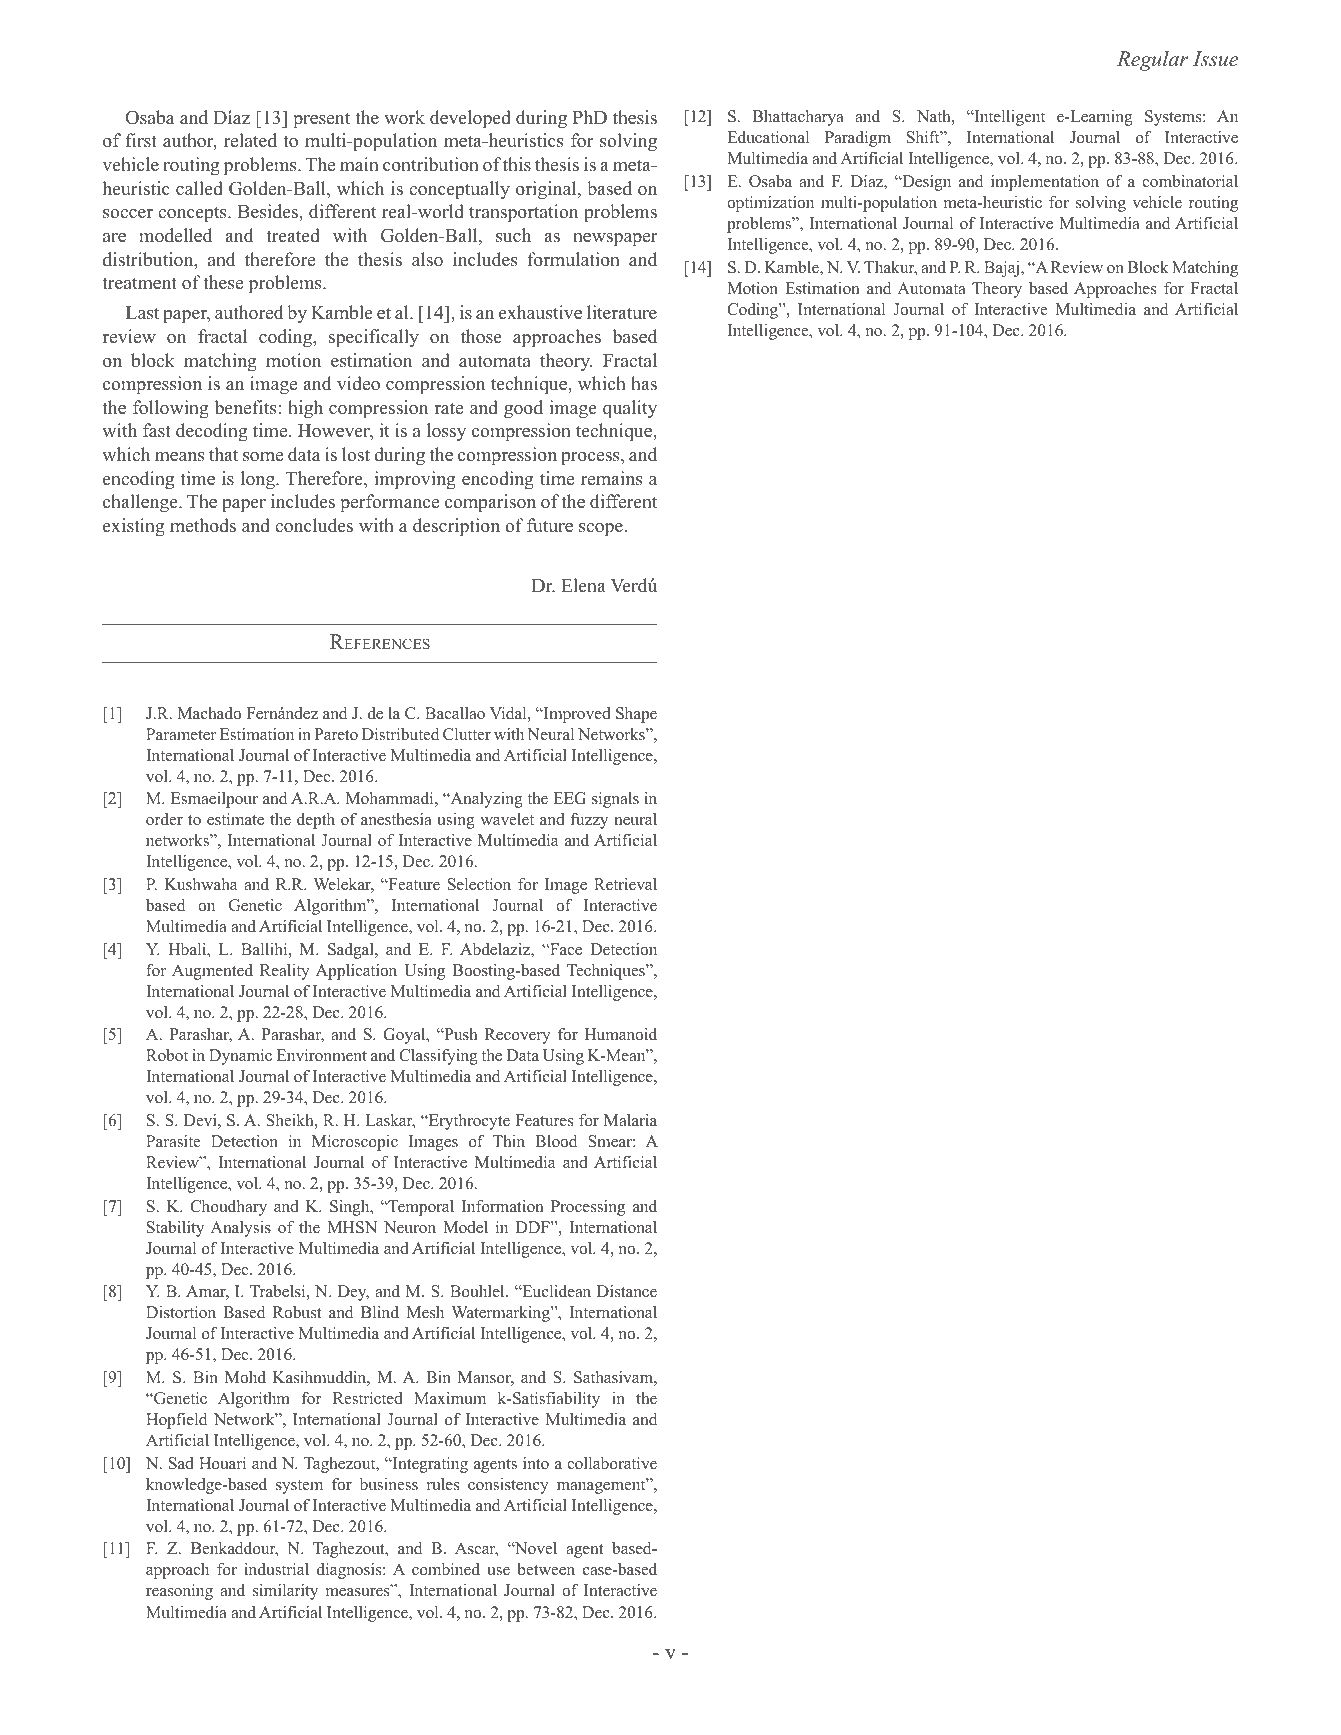 Image resolution: width=1341 pixels, height=1735 pixels. I want to click on industrial, so click(277, 1569).
